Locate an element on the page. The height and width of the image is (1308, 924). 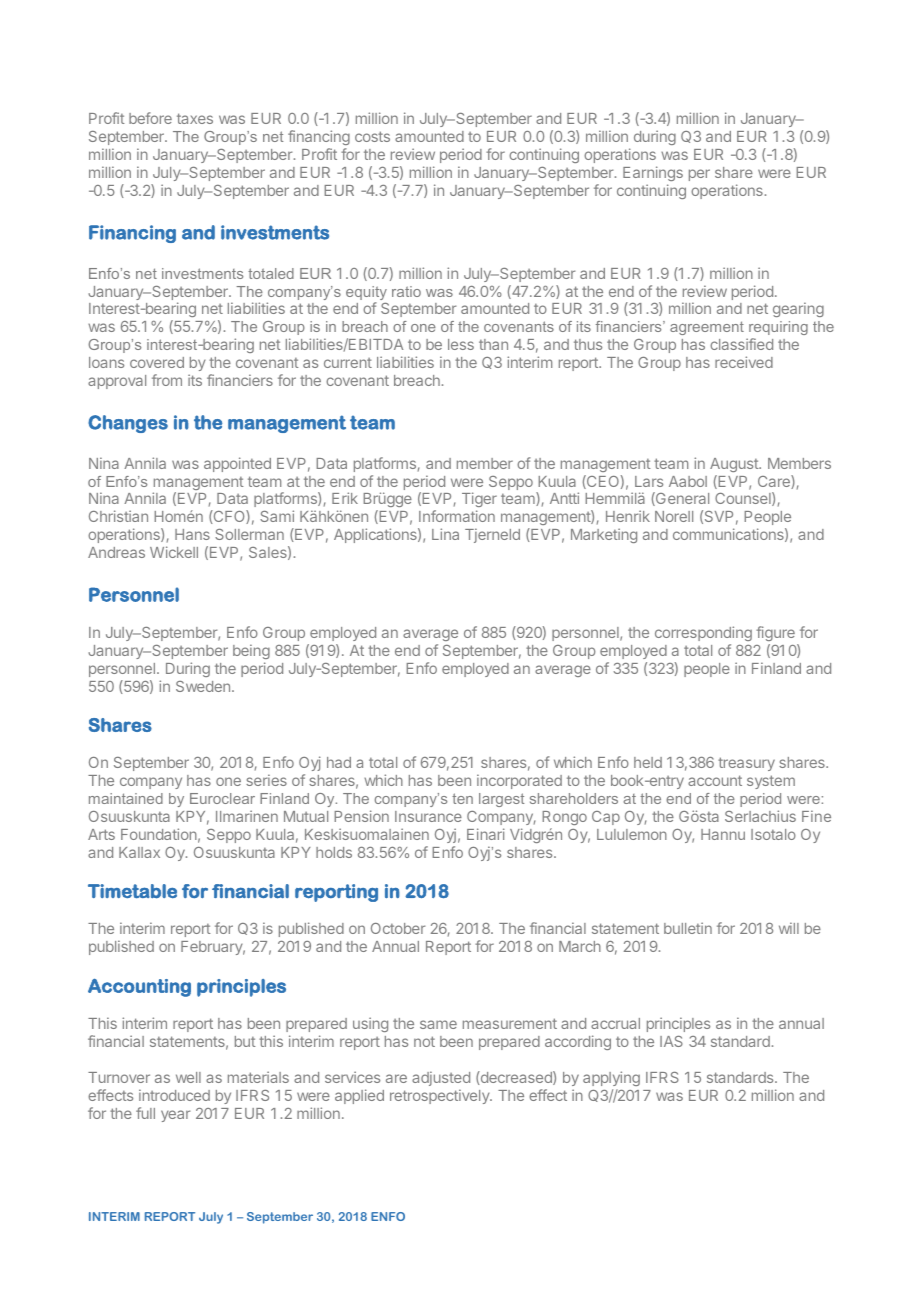
taxes is located at coordinates (195, 118).
